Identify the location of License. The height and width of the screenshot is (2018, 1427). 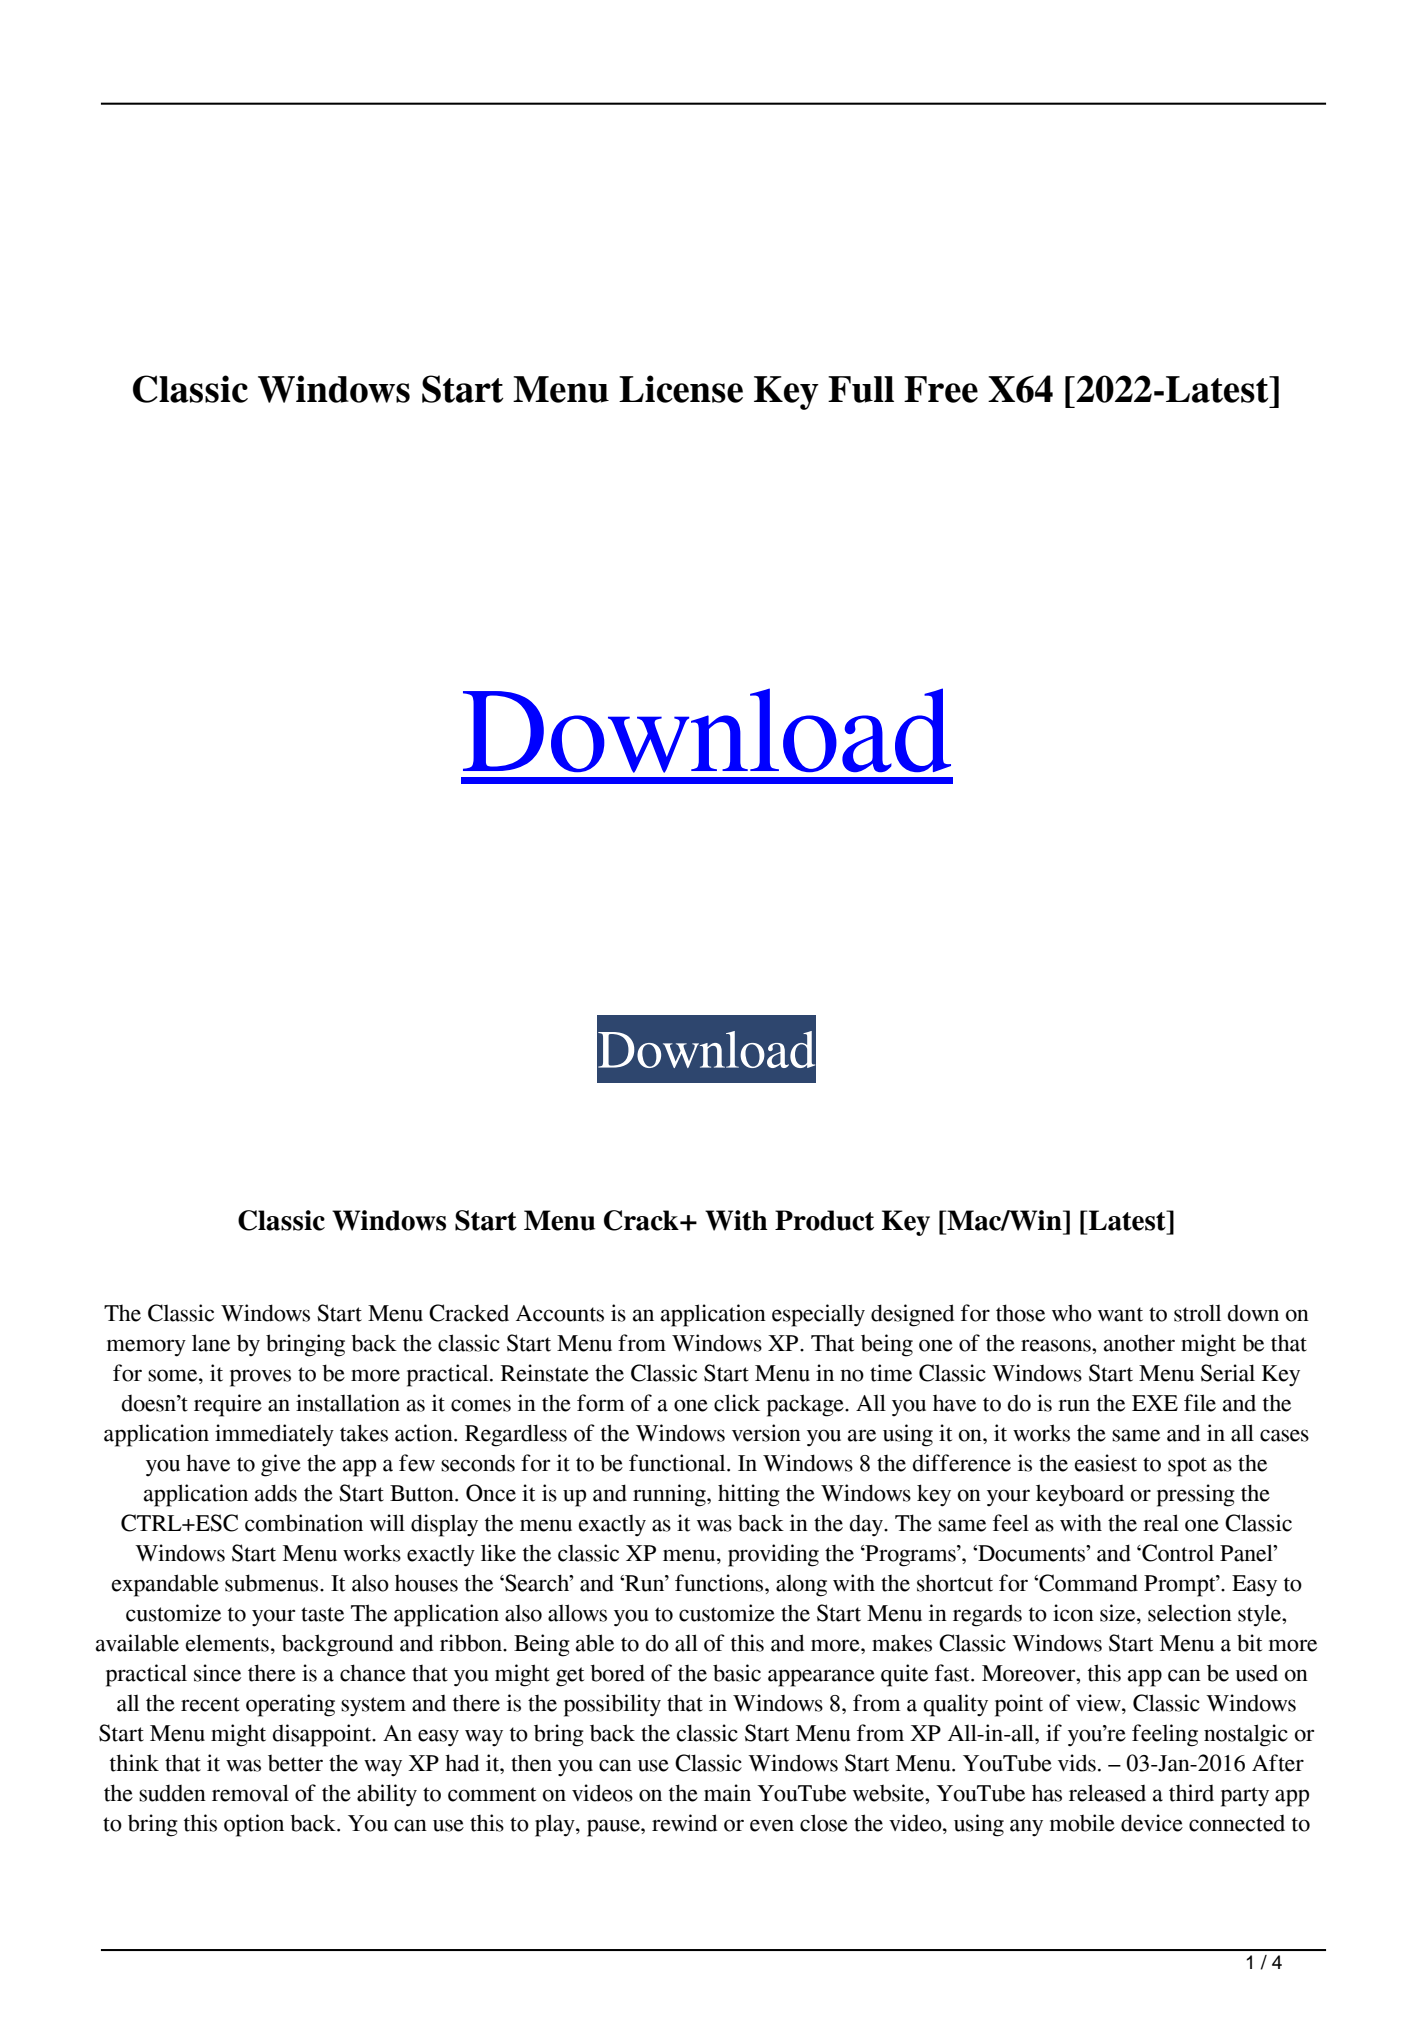
(681, 389).
